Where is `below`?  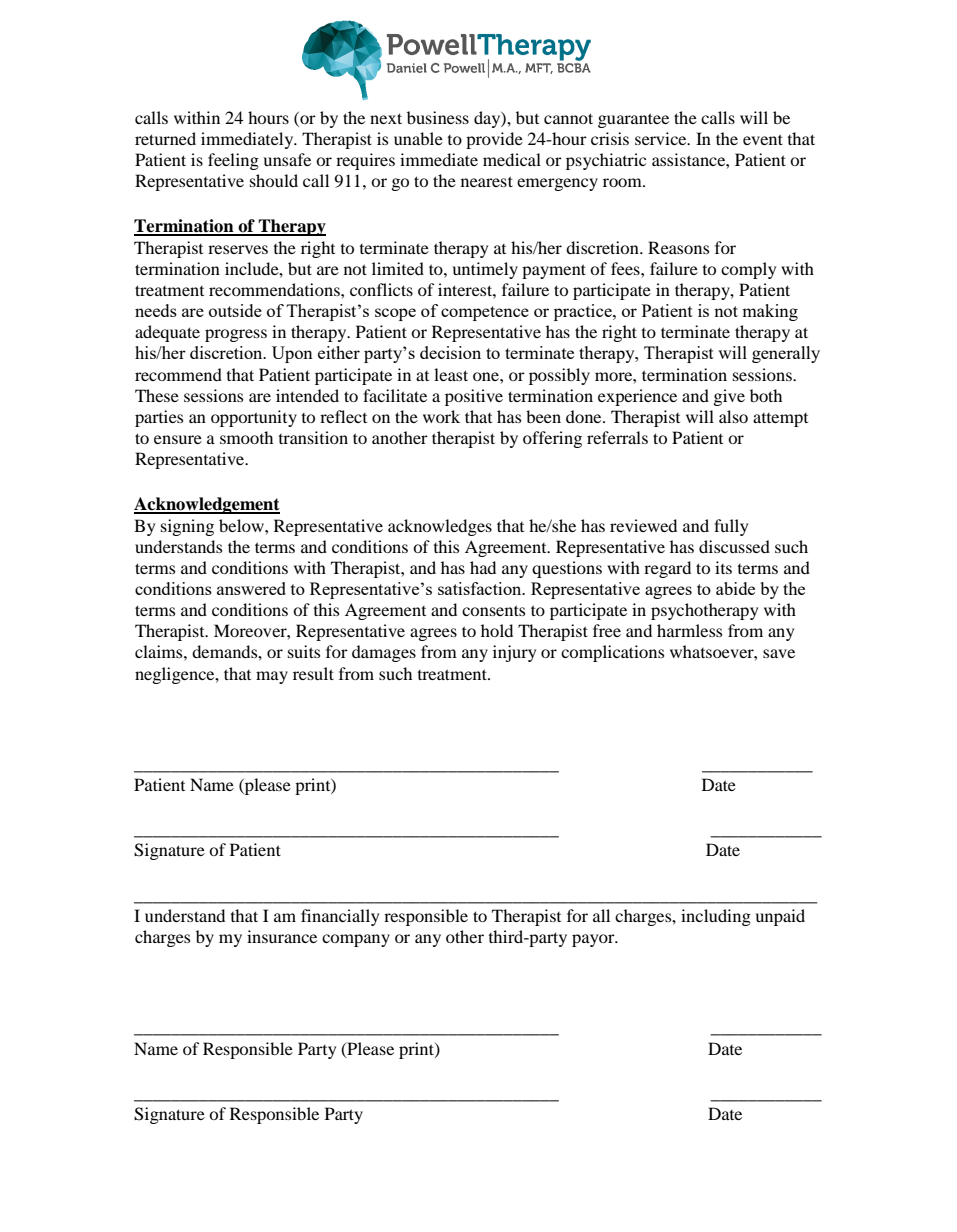
below is located at coordinates (242, 525).
